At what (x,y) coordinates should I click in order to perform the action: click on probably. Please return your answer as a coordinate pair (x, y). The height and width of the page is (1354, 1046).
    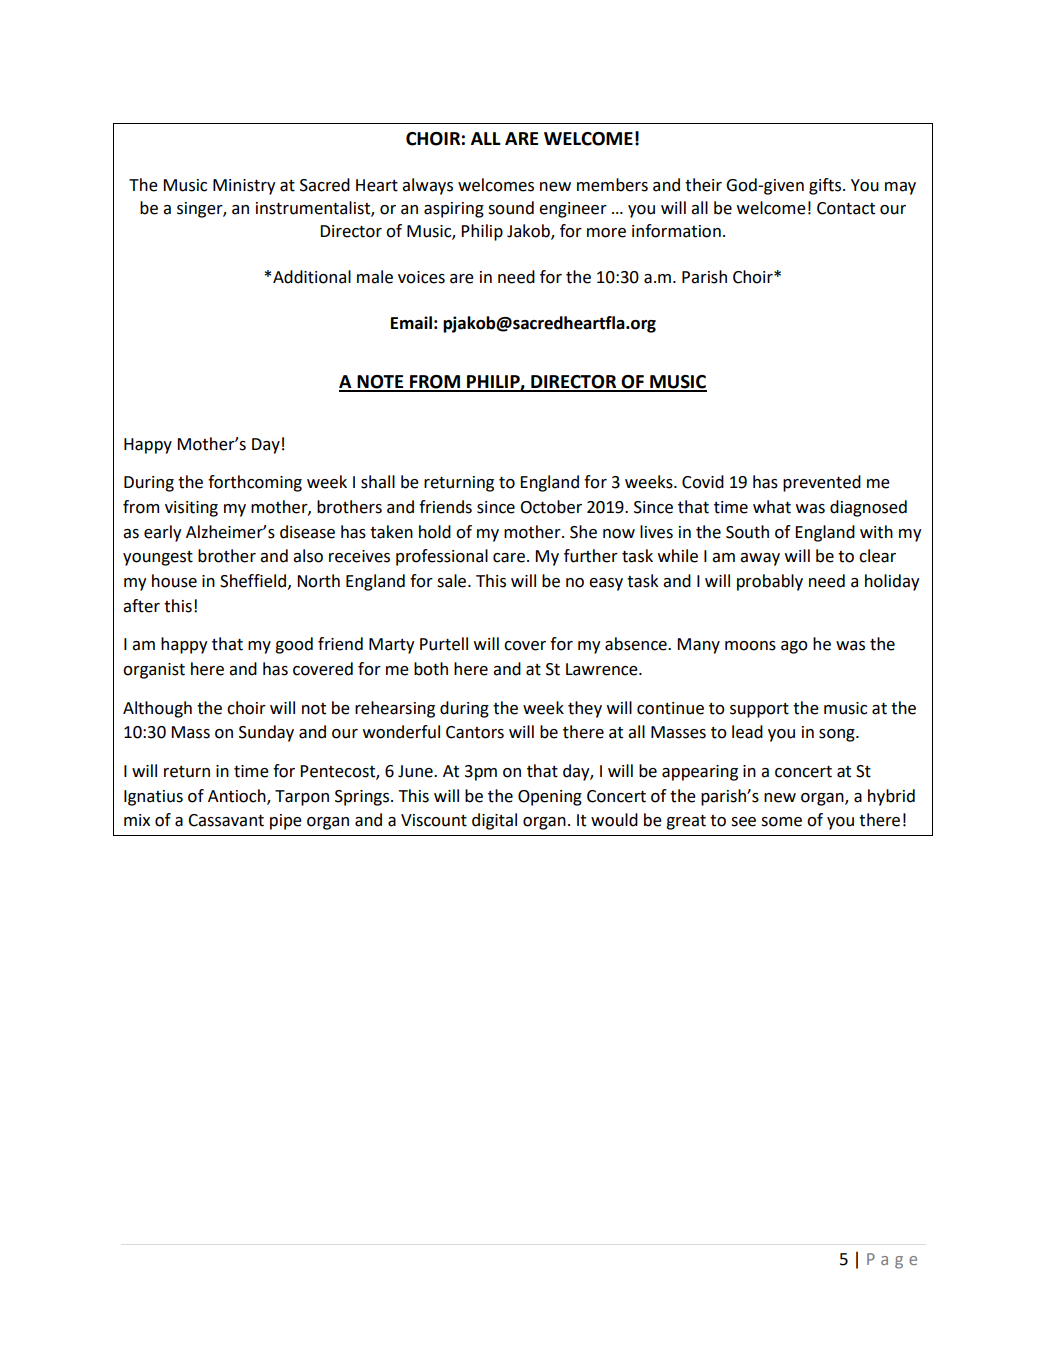
    Looking at the image, I should click on (770, 582).
